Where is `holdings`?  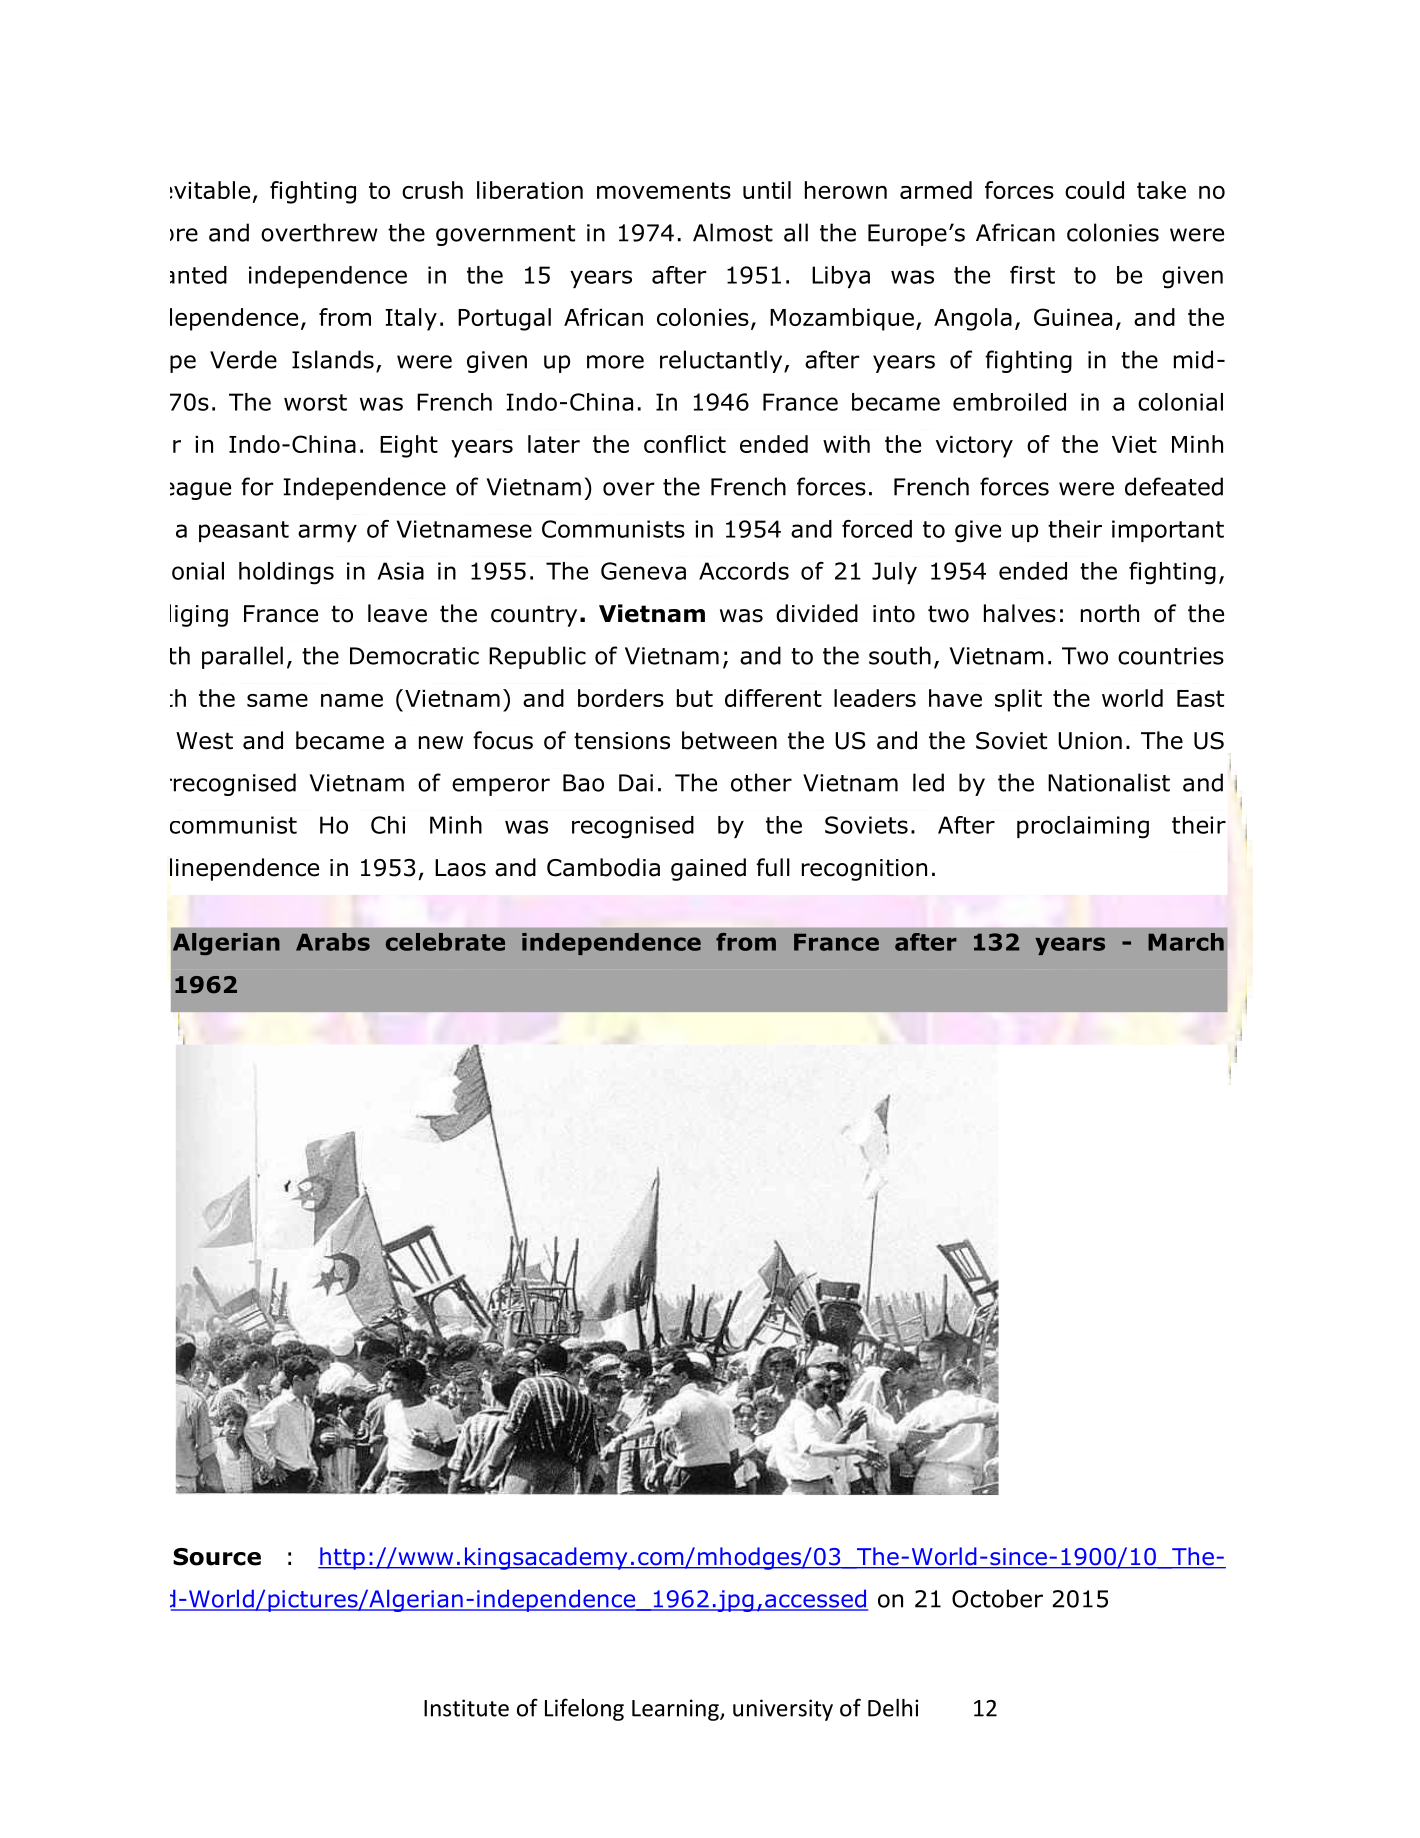 holdings is located at coordinates (286, 573).
